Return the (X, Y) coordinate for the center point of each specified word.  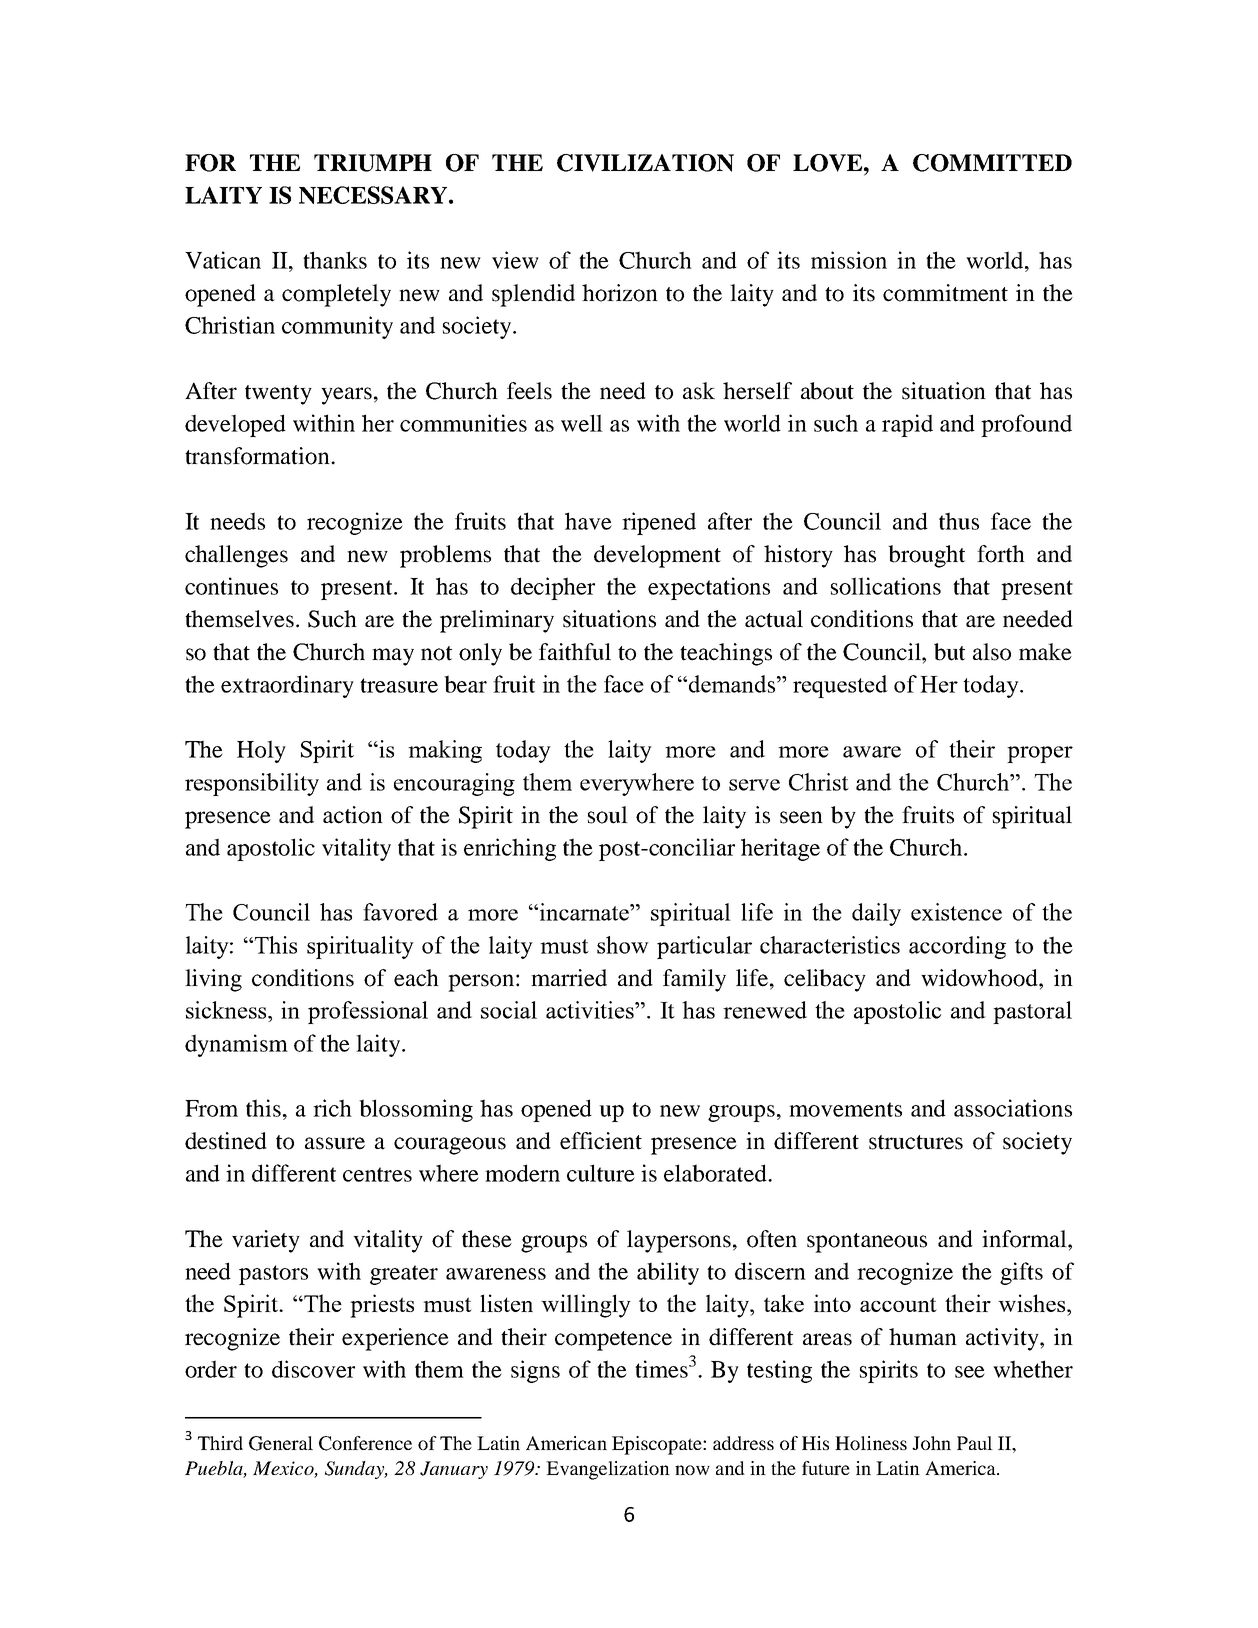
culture (601, 1173)
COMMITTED (992, 163)
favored (400, 912)
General (281, 1443)
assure (335, 1143)
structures (916, 1142)
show (623, 945)
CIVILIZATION (645, 163)
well (582, 423)
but (949, 652)
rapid (907, 425)
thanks (335, 260)
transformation (258, 456)
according (957, 947)
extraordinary (287, 686)
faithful (575, 652)
